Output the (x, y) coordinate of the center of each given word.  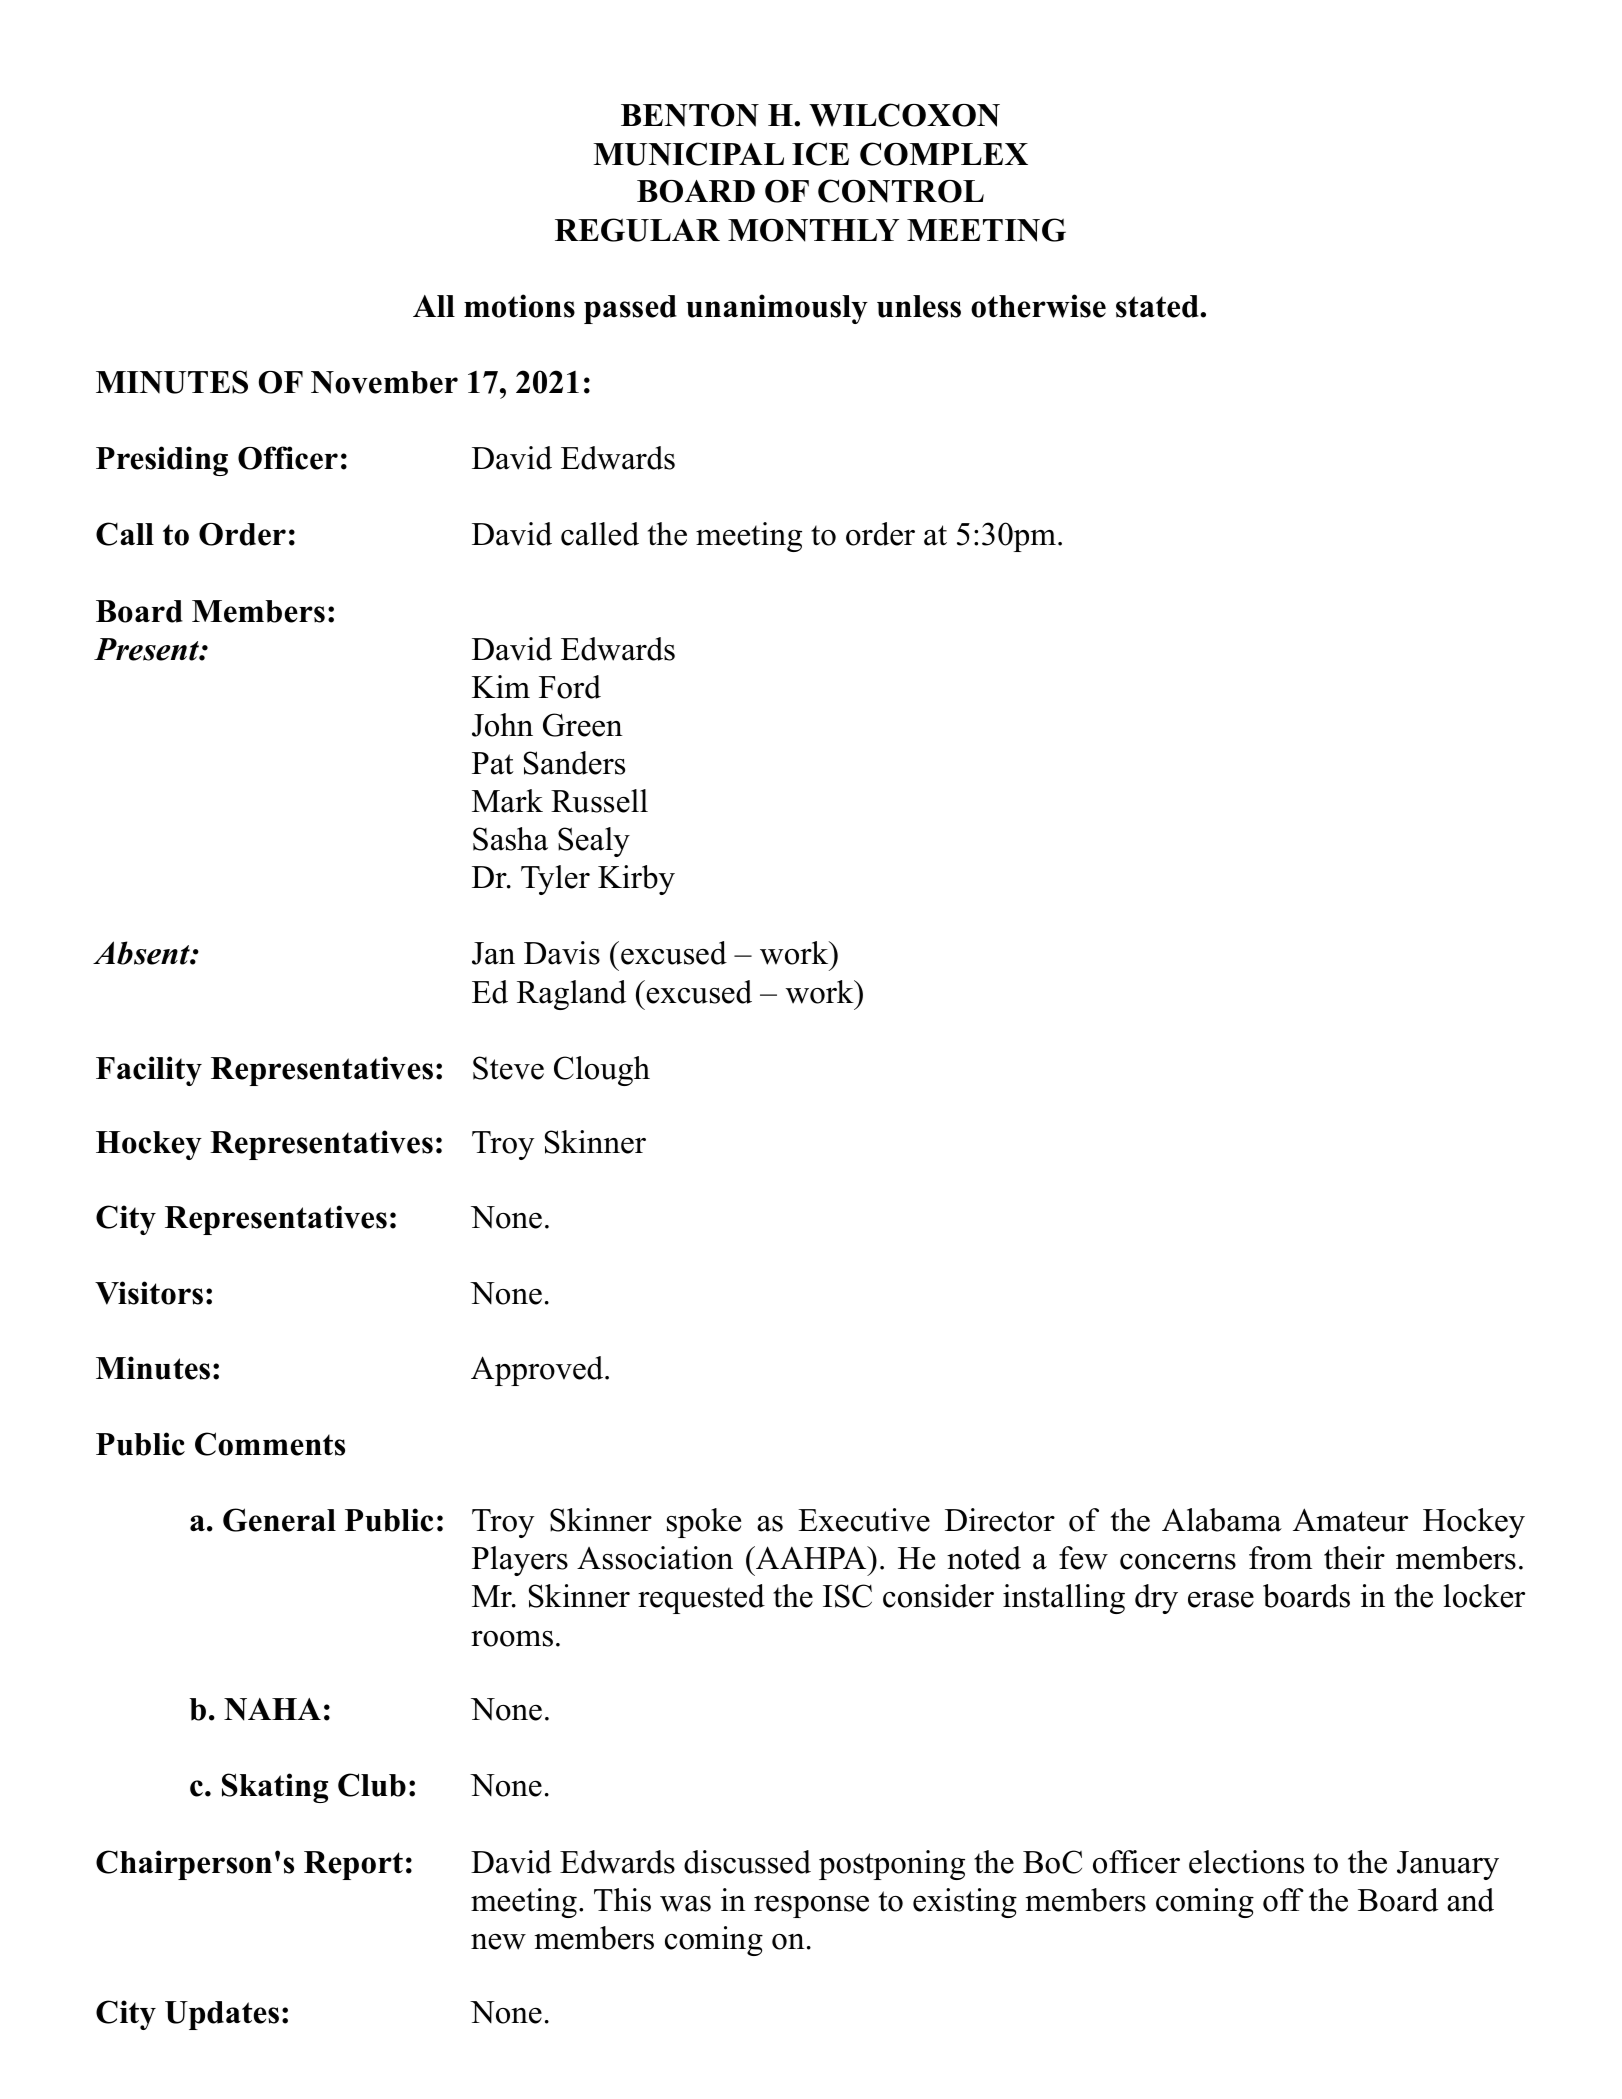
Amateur (1350, 1520)
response (811, 1907)
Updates (222, 2015)
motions (519, 306)
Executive (864, 1520)
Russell (599, 801)
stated (1158, 306)
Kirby (636, 880)
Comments (270, 1444)
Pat (493, 763)
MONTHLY (813, 230)
